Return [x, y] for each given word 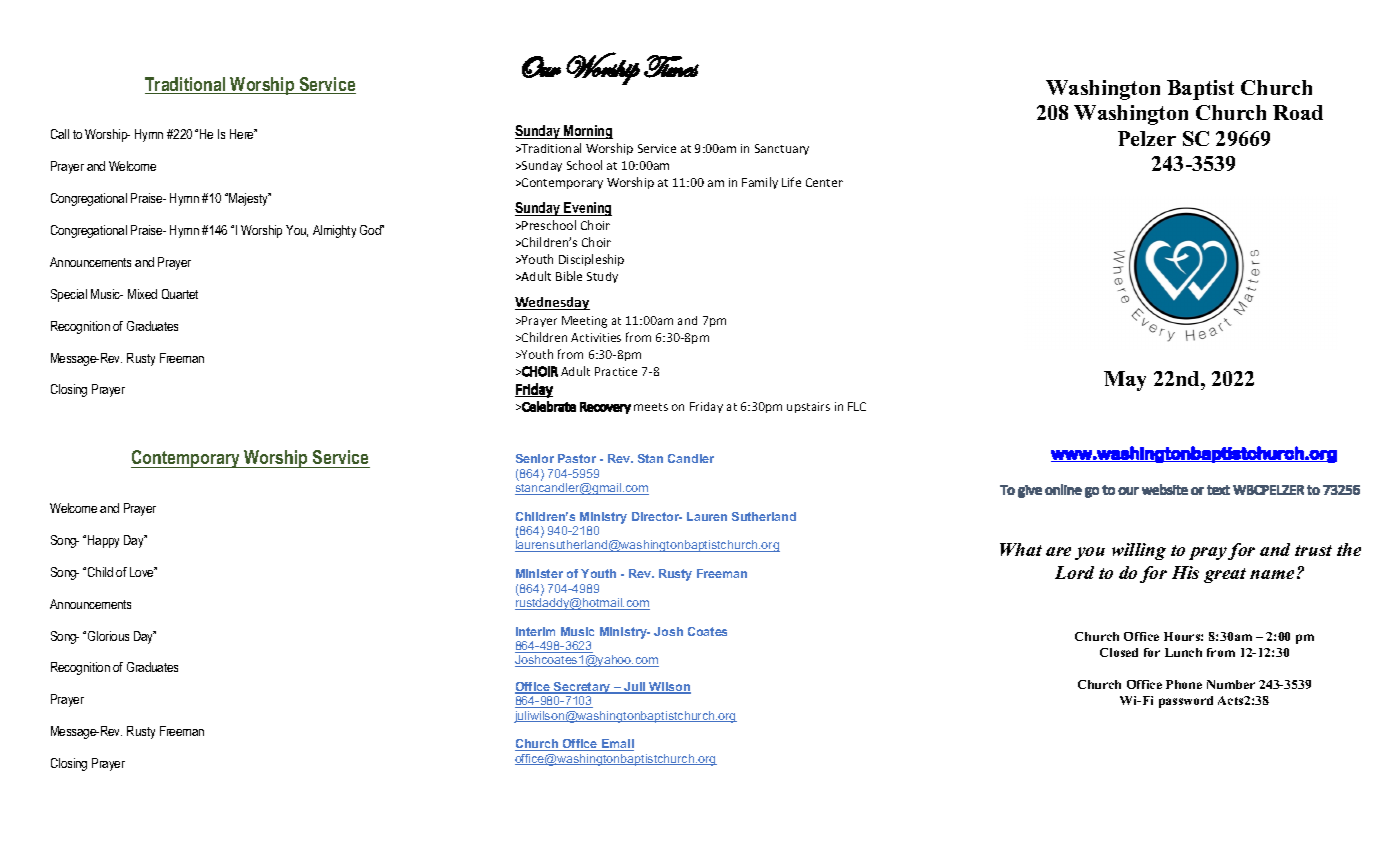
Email [617, 745]
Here [243, 134]
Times [671, 66]
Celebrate [548, 406]
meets [651, 407]
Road [1298, 112]
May [1125, 381]
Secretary [582, 688]
